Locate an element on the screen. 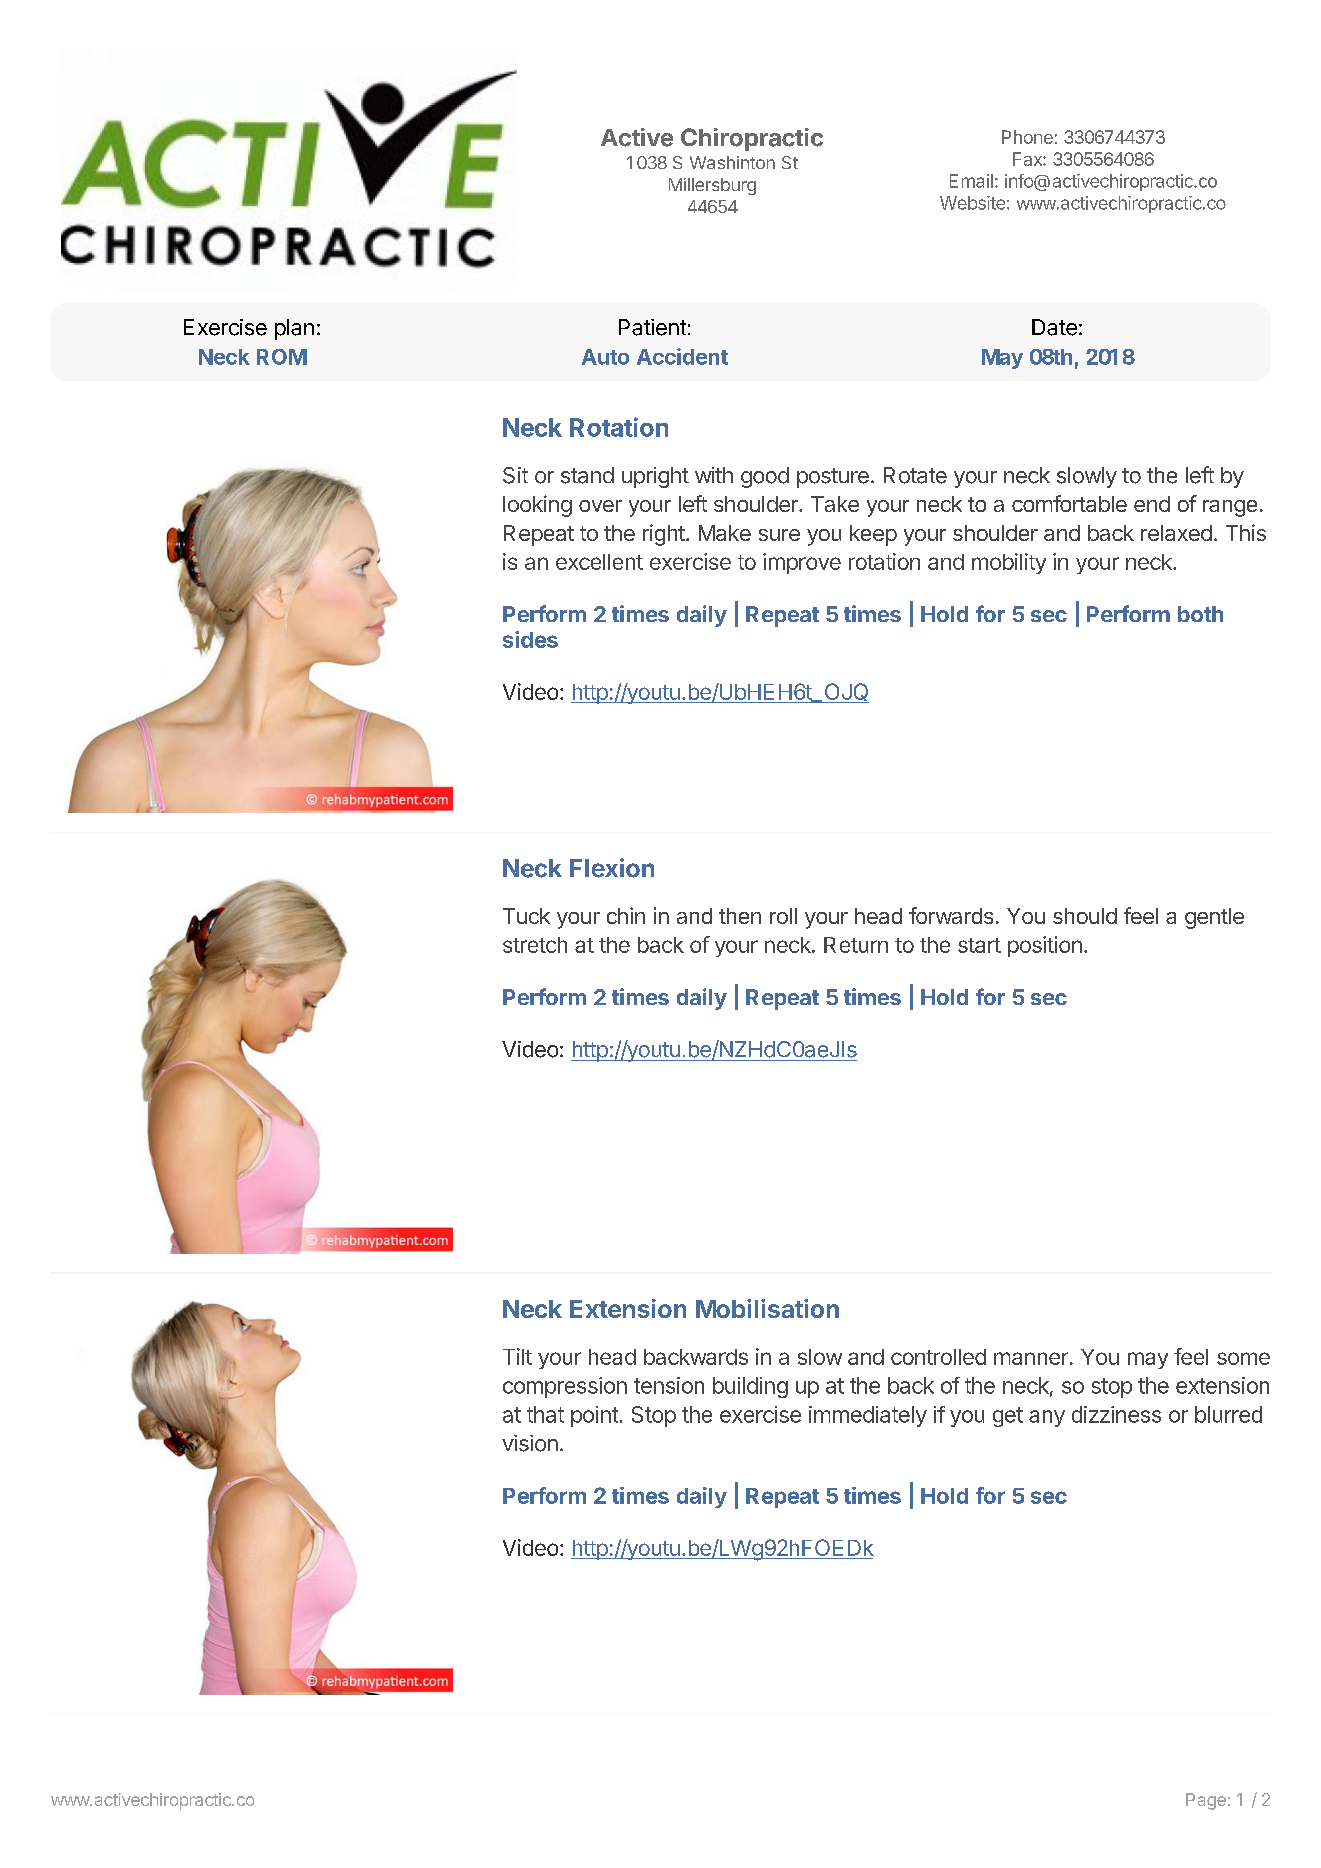  vision is located at coordinates (530, 1443).
